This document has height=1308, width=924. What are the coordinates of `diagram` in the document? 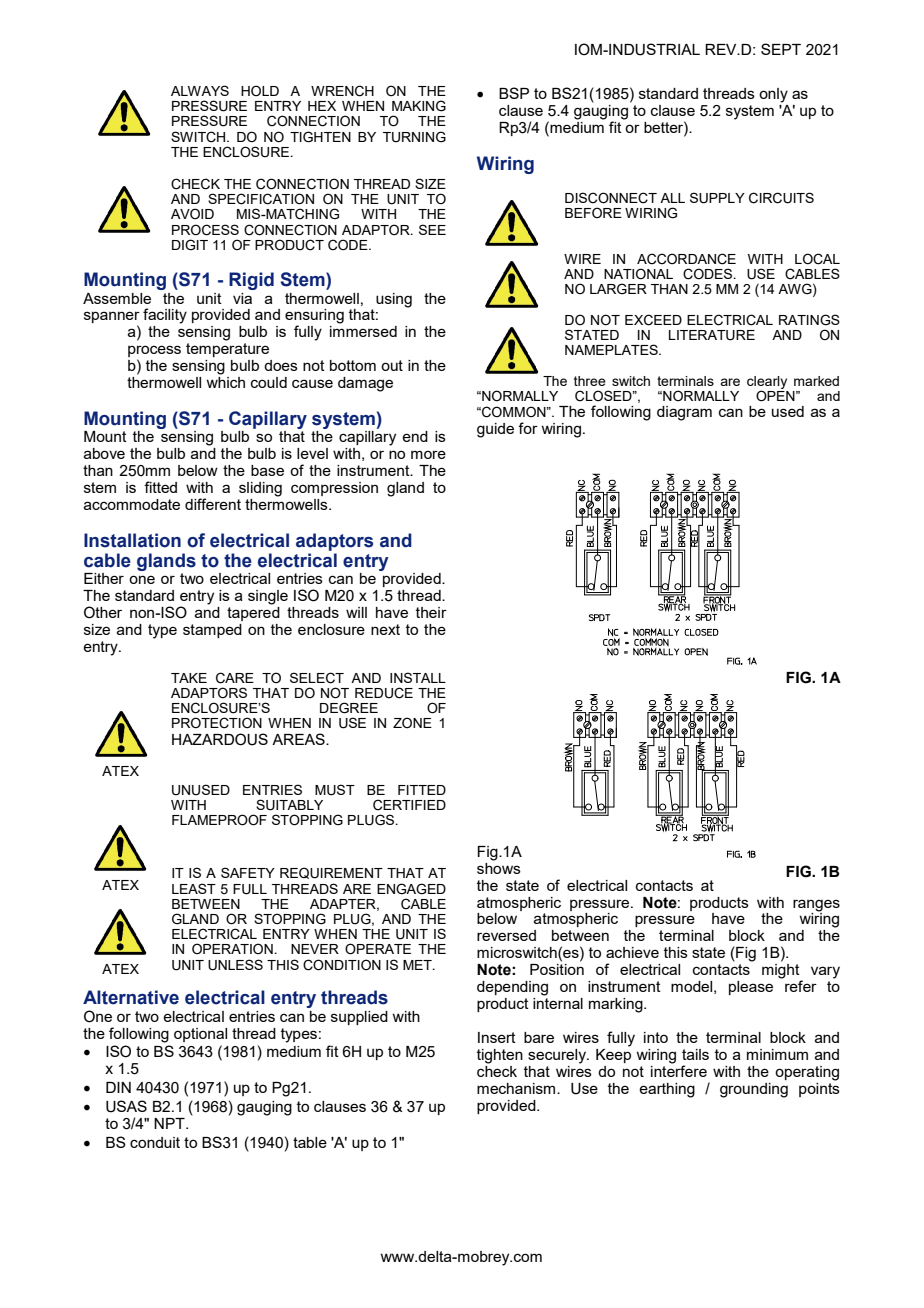 It's located at (684, 413).
